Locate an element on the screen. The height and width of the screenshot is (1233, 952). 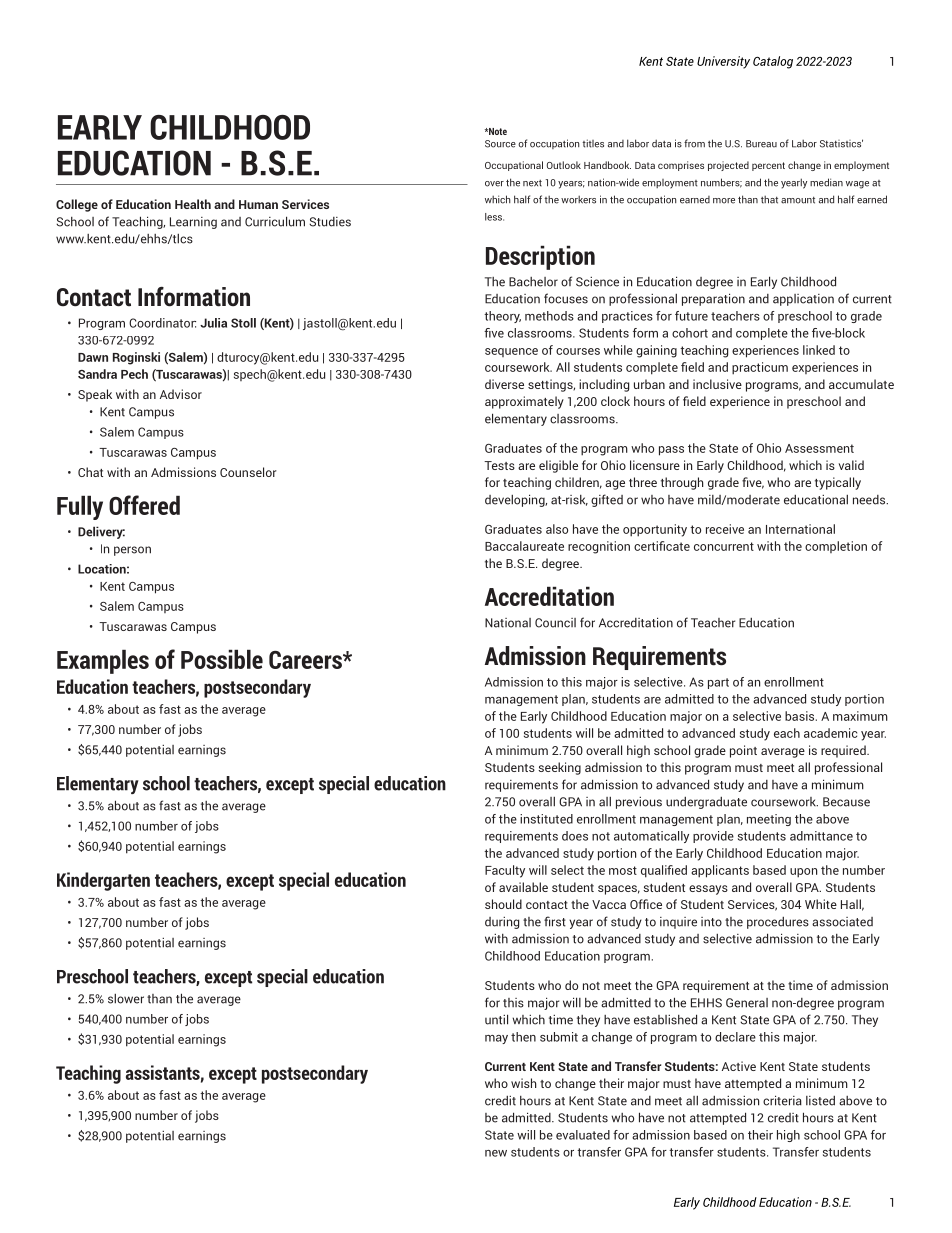
slower is located at coordinates (126, 999).
